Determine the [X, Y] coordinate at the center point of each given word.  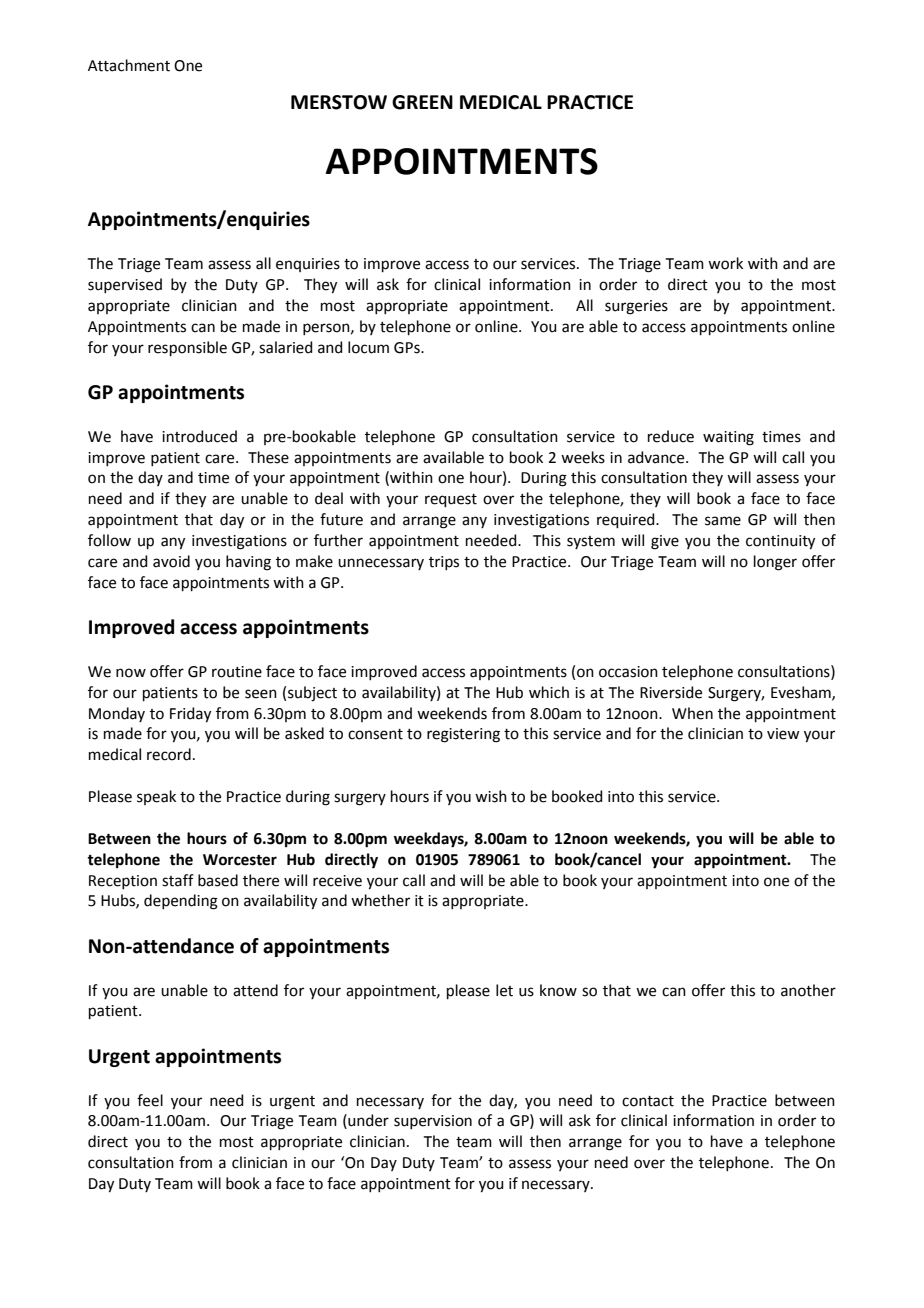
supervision [433, 1122]
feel [150, 1100]
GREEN [422, 102]
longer [775, 563]
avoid [171, 561]
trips [444, 563]
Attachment [129, 65]
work [725, 263]
